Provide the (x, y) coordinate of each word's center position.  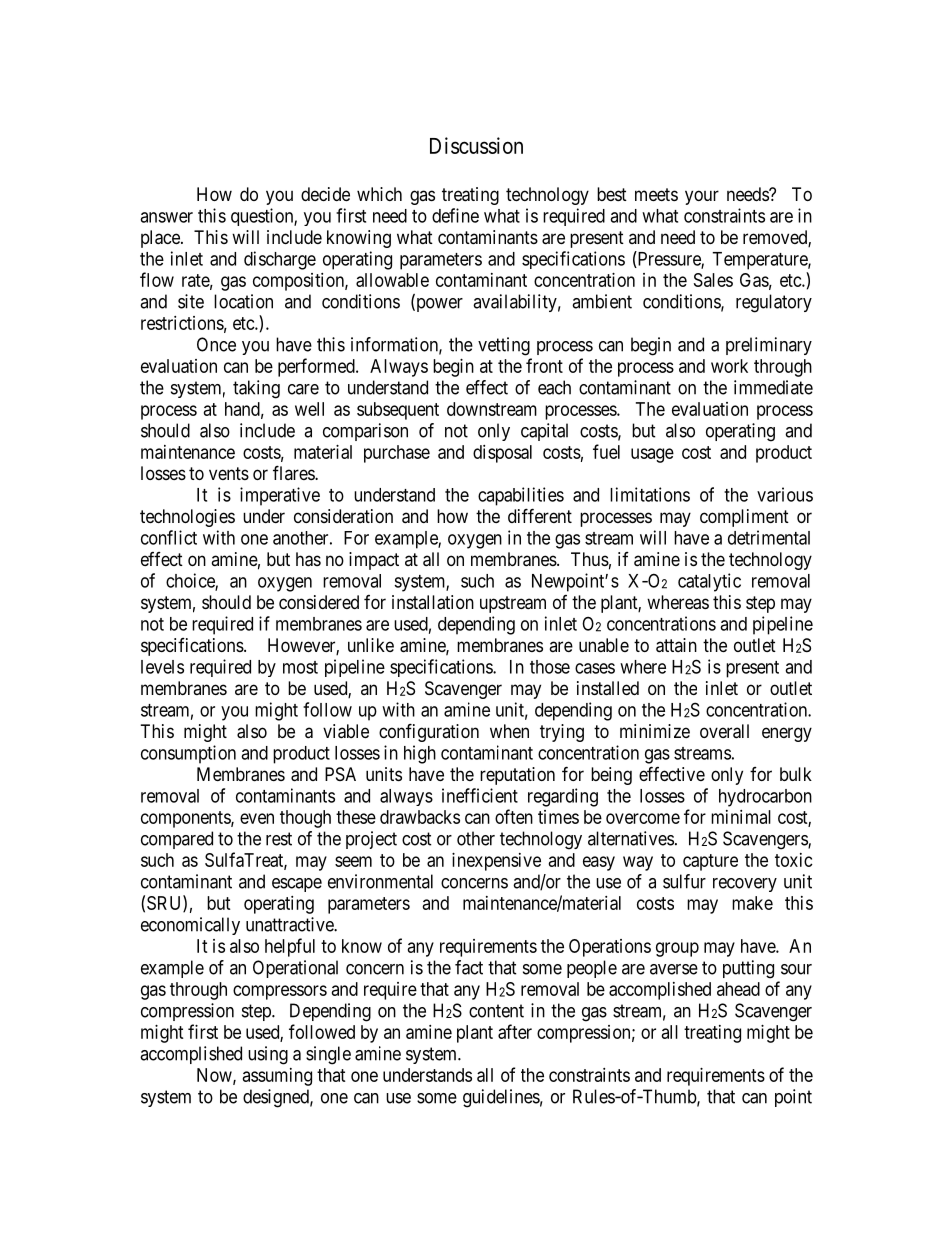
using (268, 1055)
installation (433, 602)
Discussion (476, 145)
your (702, 197)
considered (319, 602)
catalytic (709, 582)
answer (166, 217)
